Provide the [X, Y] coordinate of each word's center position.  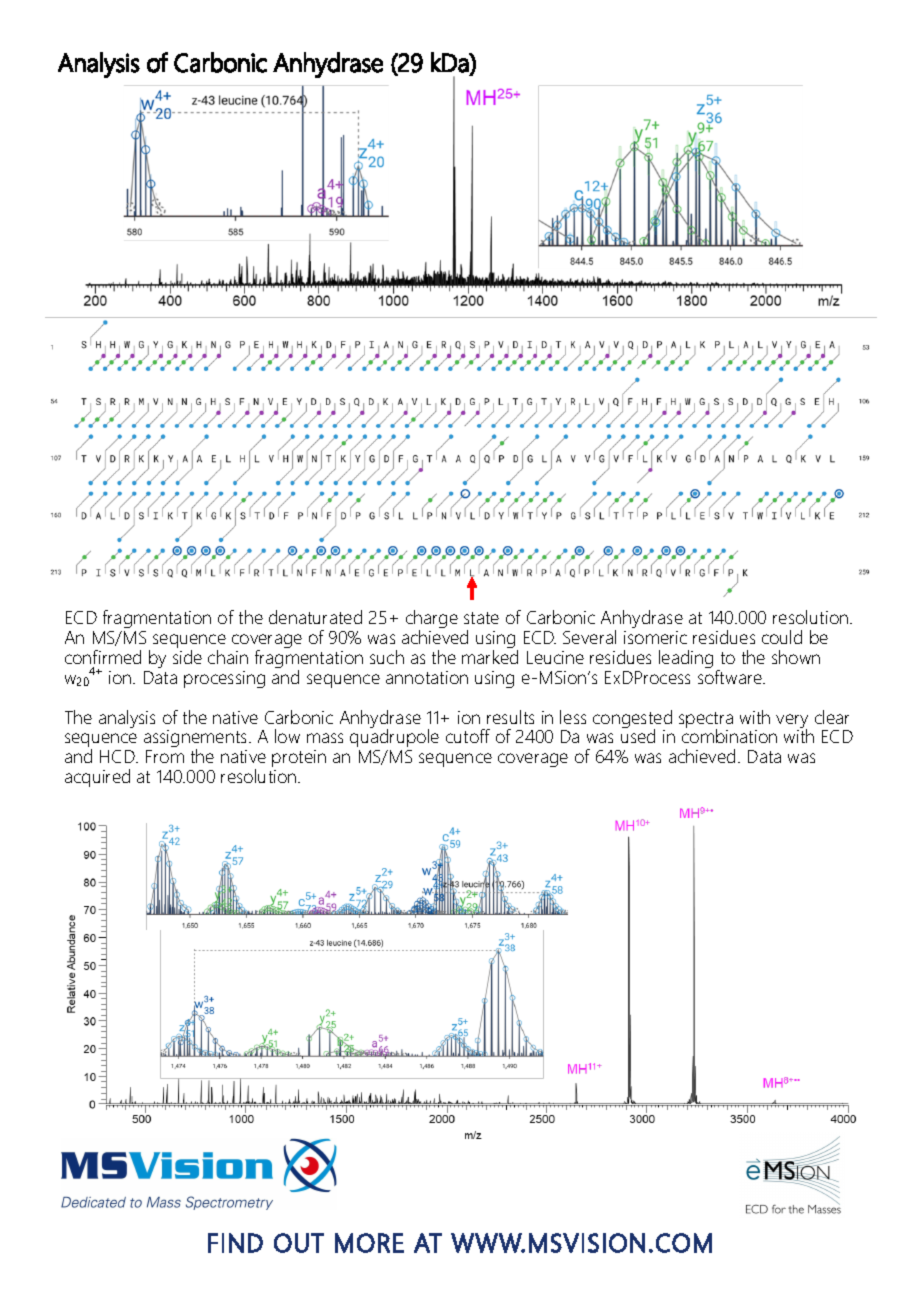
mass [325, 738]
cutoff [468, 736]
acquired [97, 778]
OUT [299, 1243]
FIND [235, 1243]
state [481, 618]
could [782, 637]
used [638, 735]
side [187, 657]
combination [729, 735]
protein [299, 760]
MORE [369, 1243]
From [165, 756]
